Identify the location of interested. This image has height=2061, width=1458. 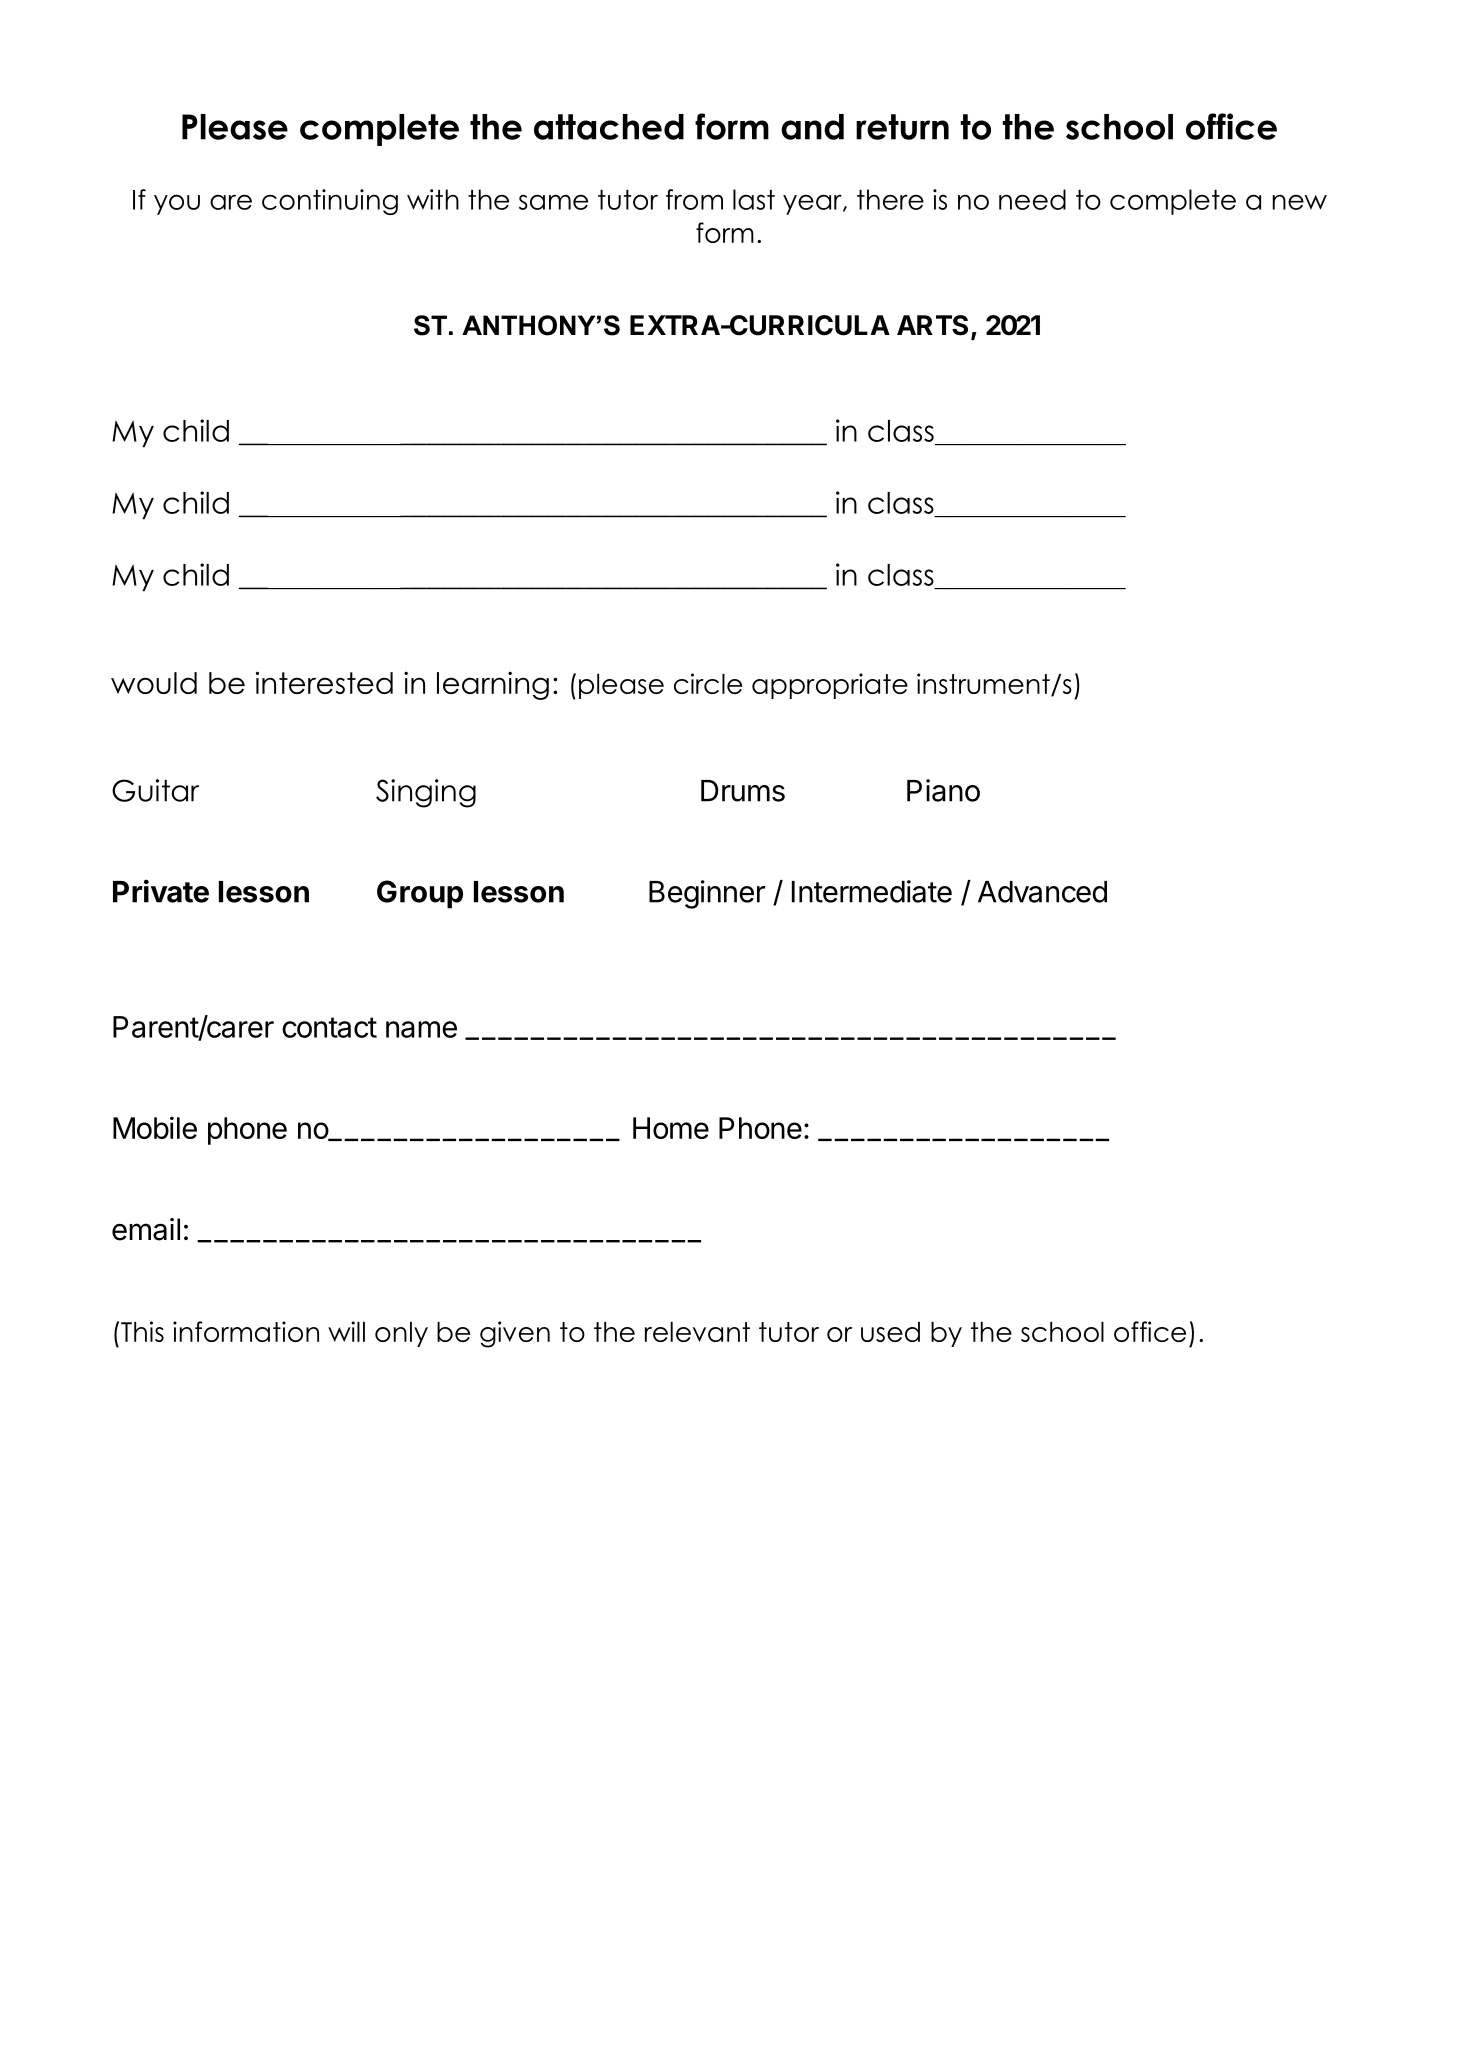
(324, 682).
